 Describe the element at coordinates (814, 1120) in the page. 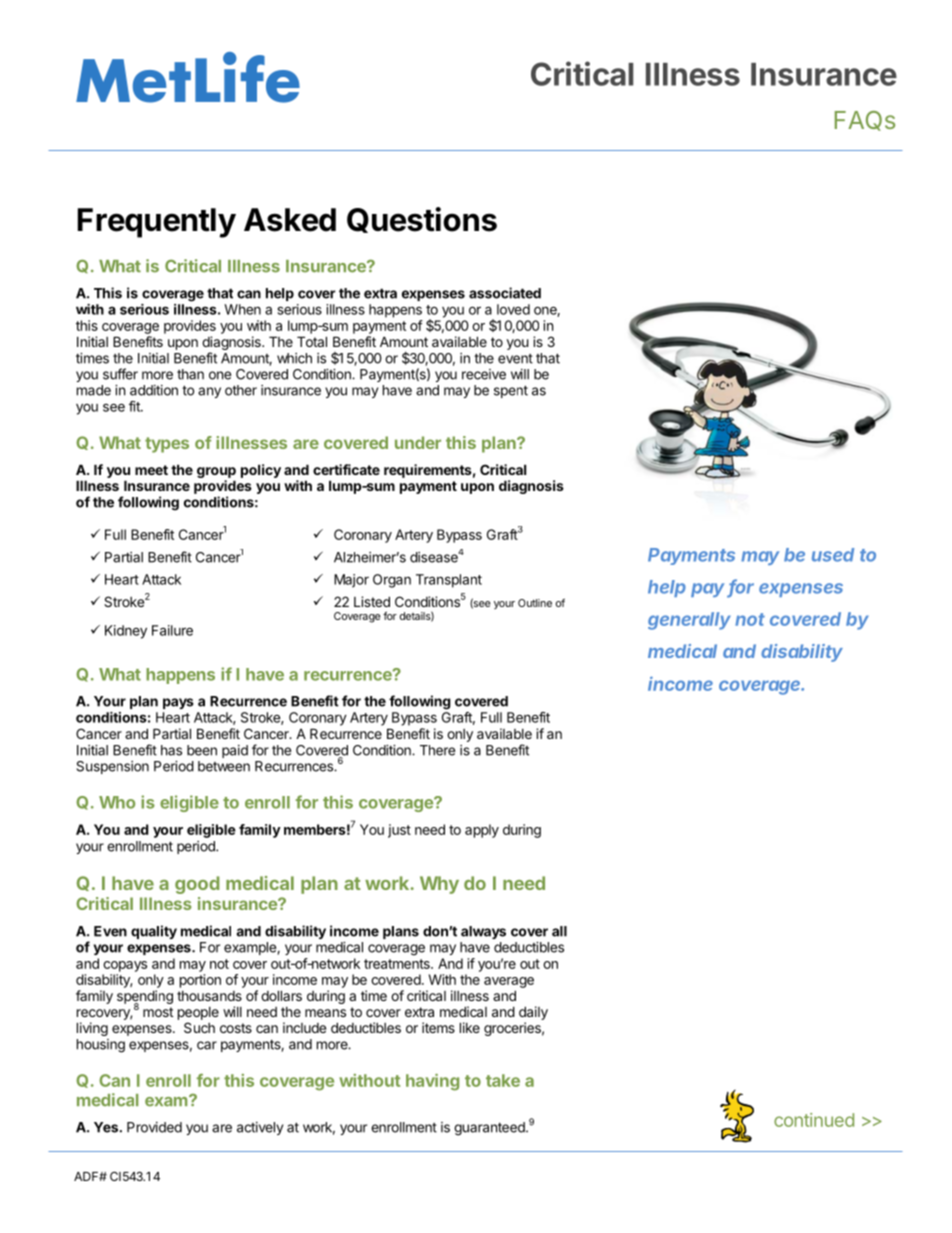

I see `continued` at that location.
